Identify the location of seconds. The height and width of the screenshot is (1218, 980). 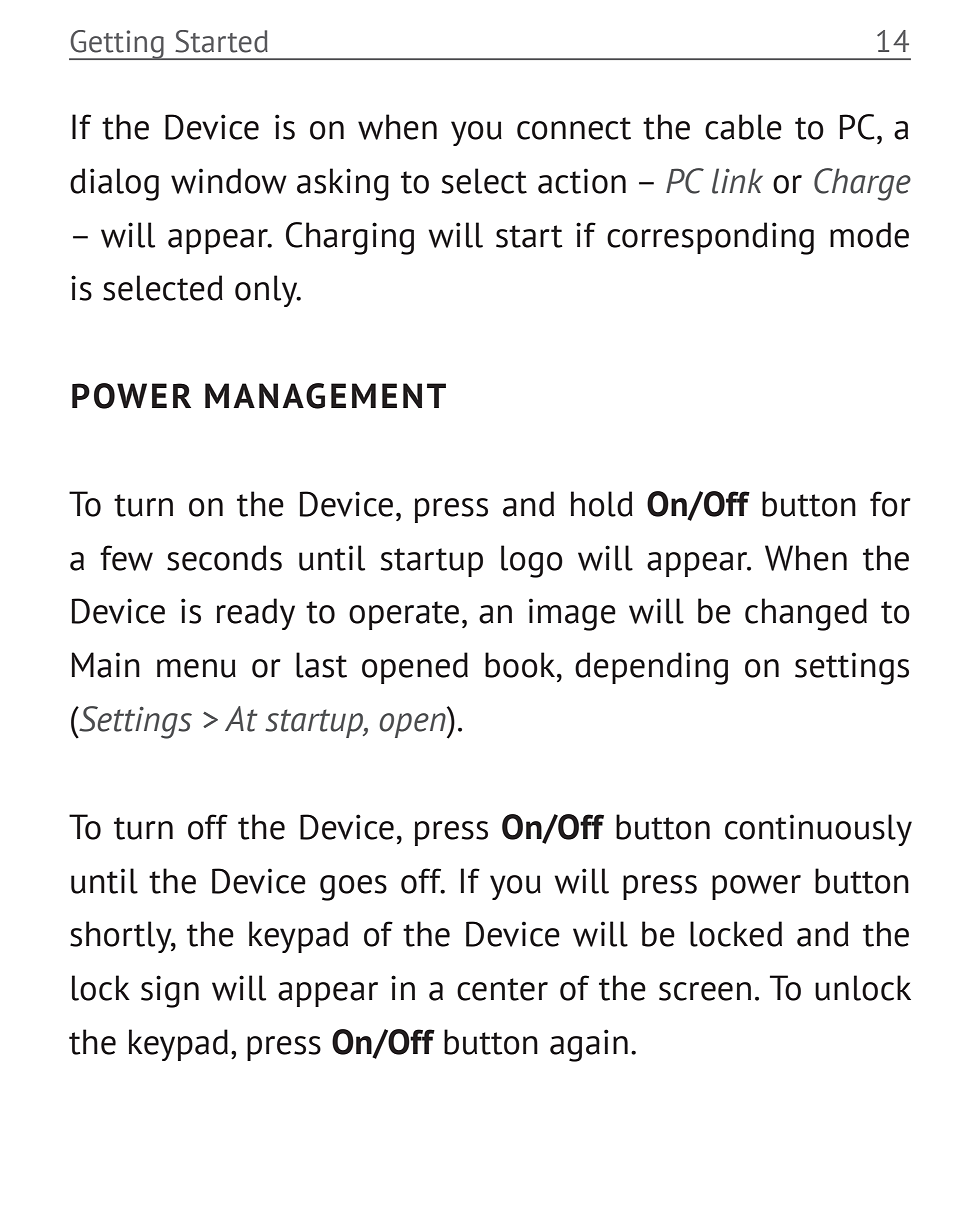
(224, 558).
